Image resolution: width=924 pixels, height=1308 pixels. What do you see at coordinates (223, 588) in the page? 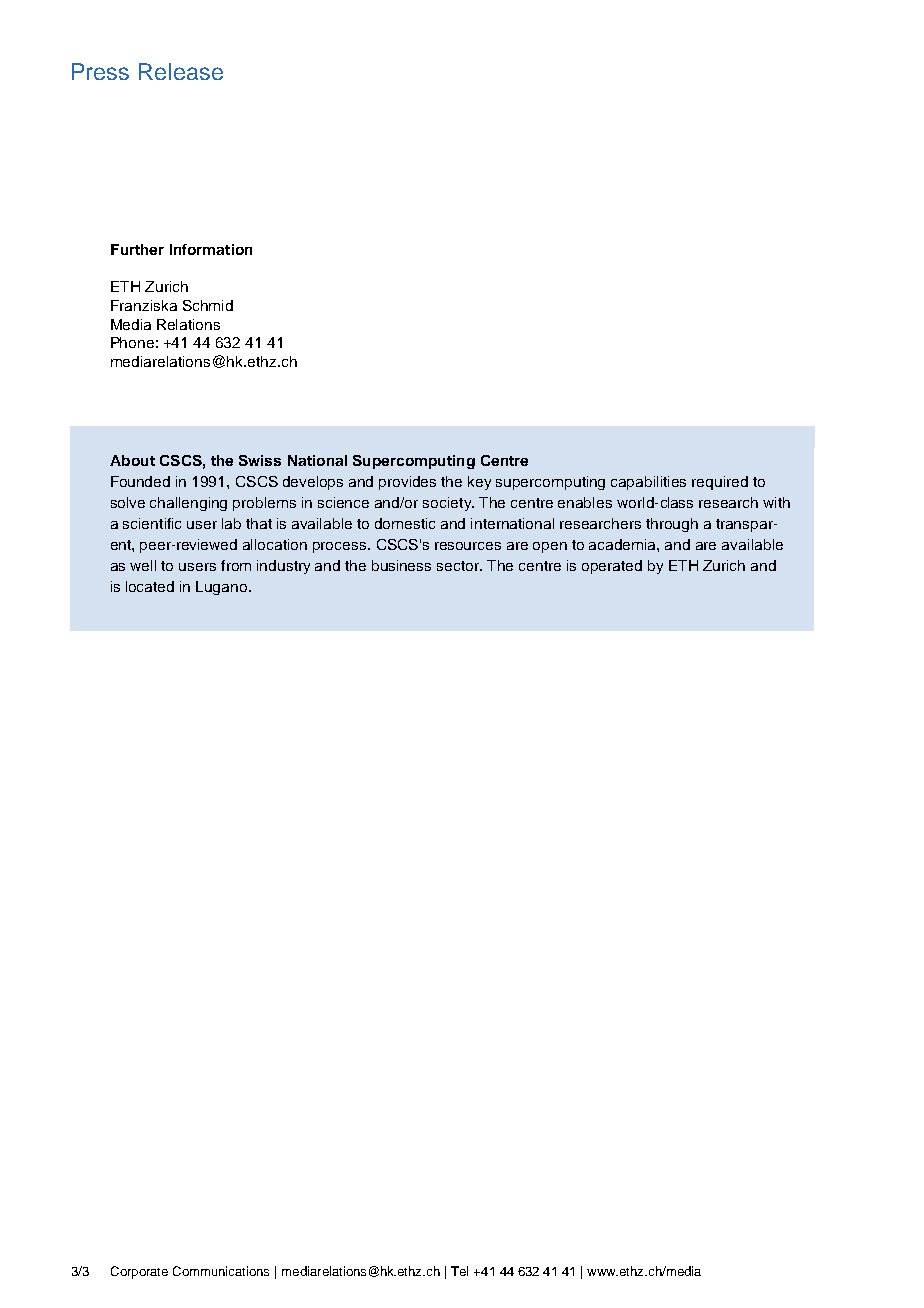
I see `Lugano` at bounding box center [223, 588].
